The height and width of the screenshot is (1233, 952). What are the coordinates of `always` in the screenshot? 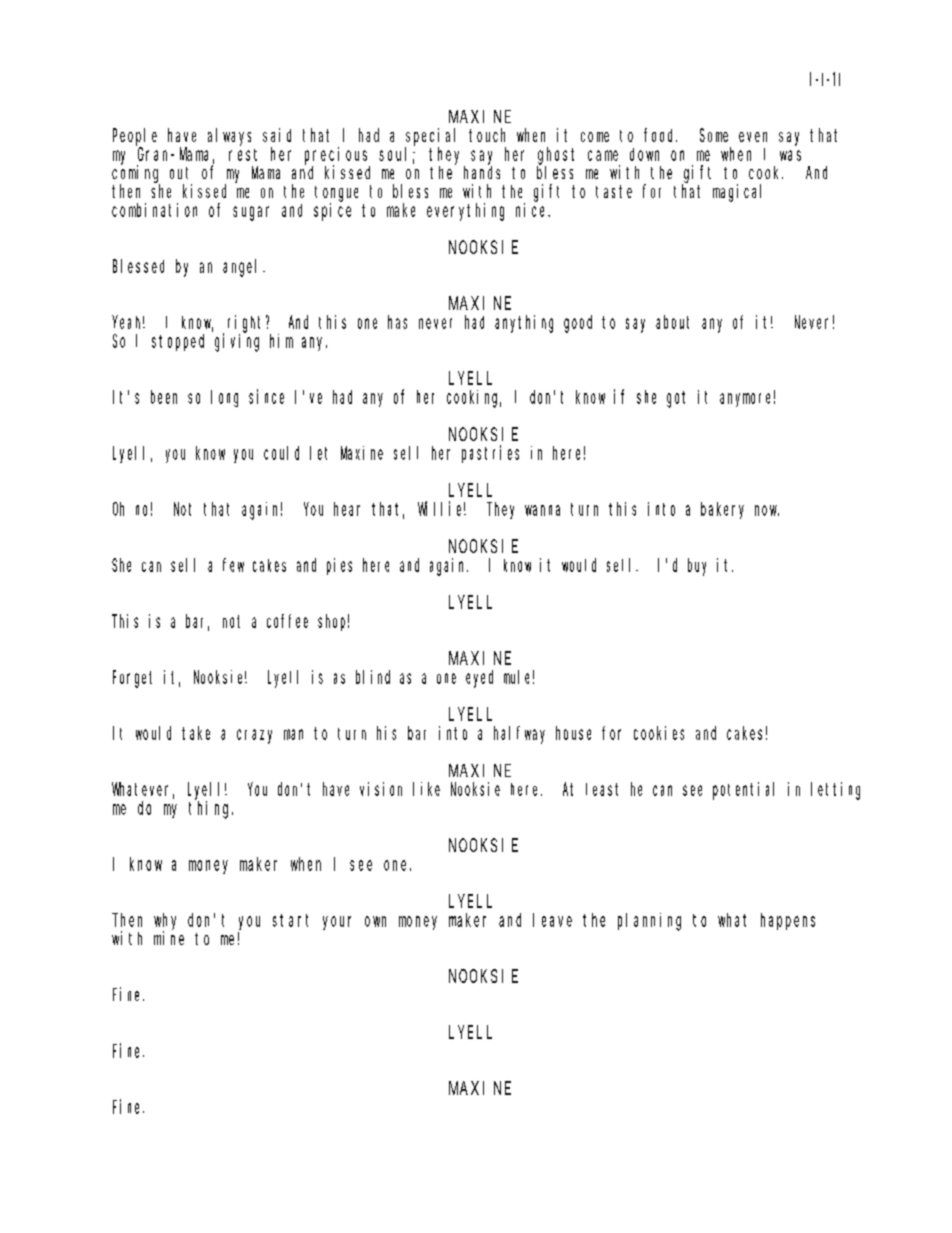 It's located at (229, 137).
